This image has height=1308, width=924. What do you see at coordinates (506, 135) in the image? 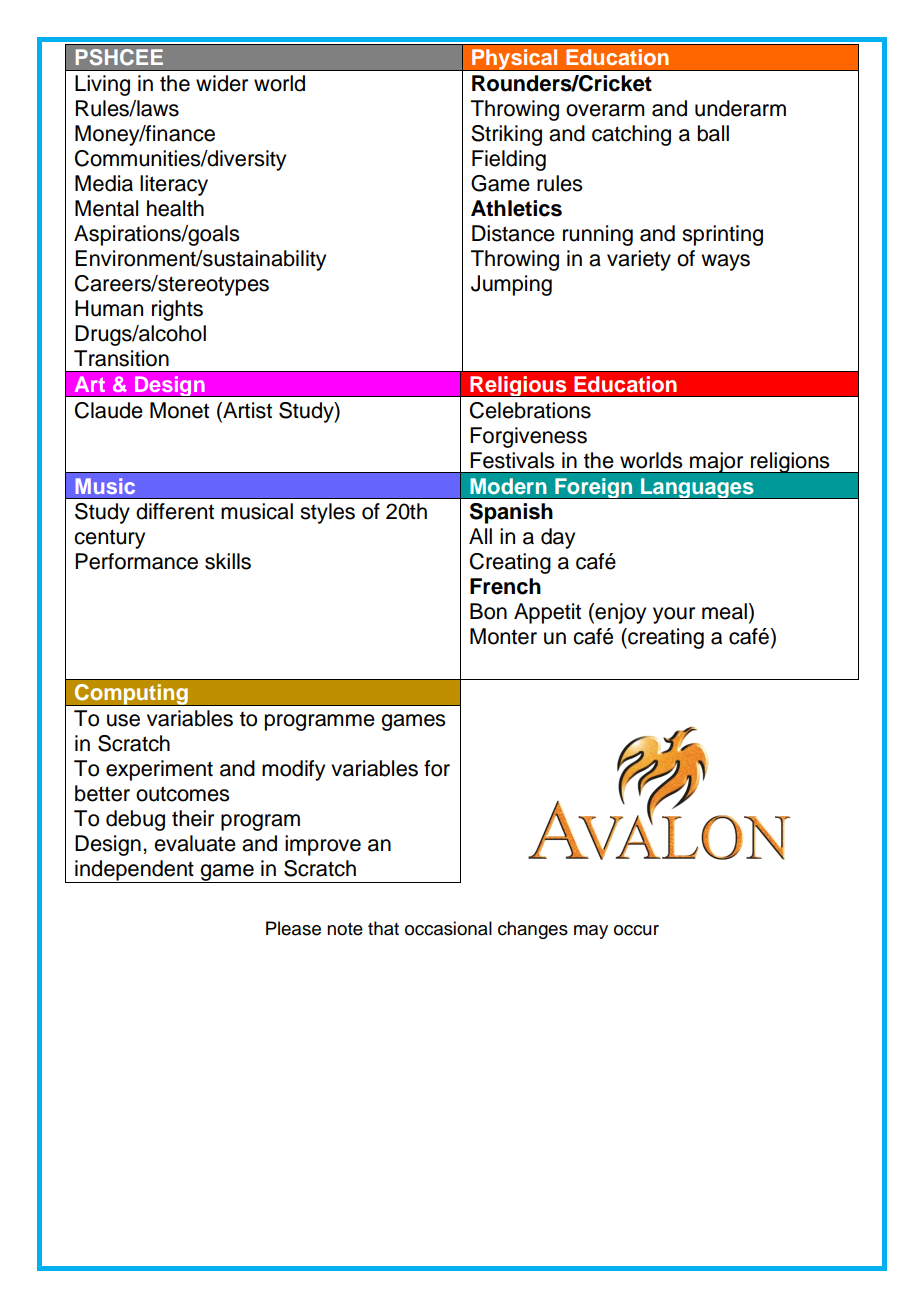
I see `Striking` at bounding box center [506, 135].
